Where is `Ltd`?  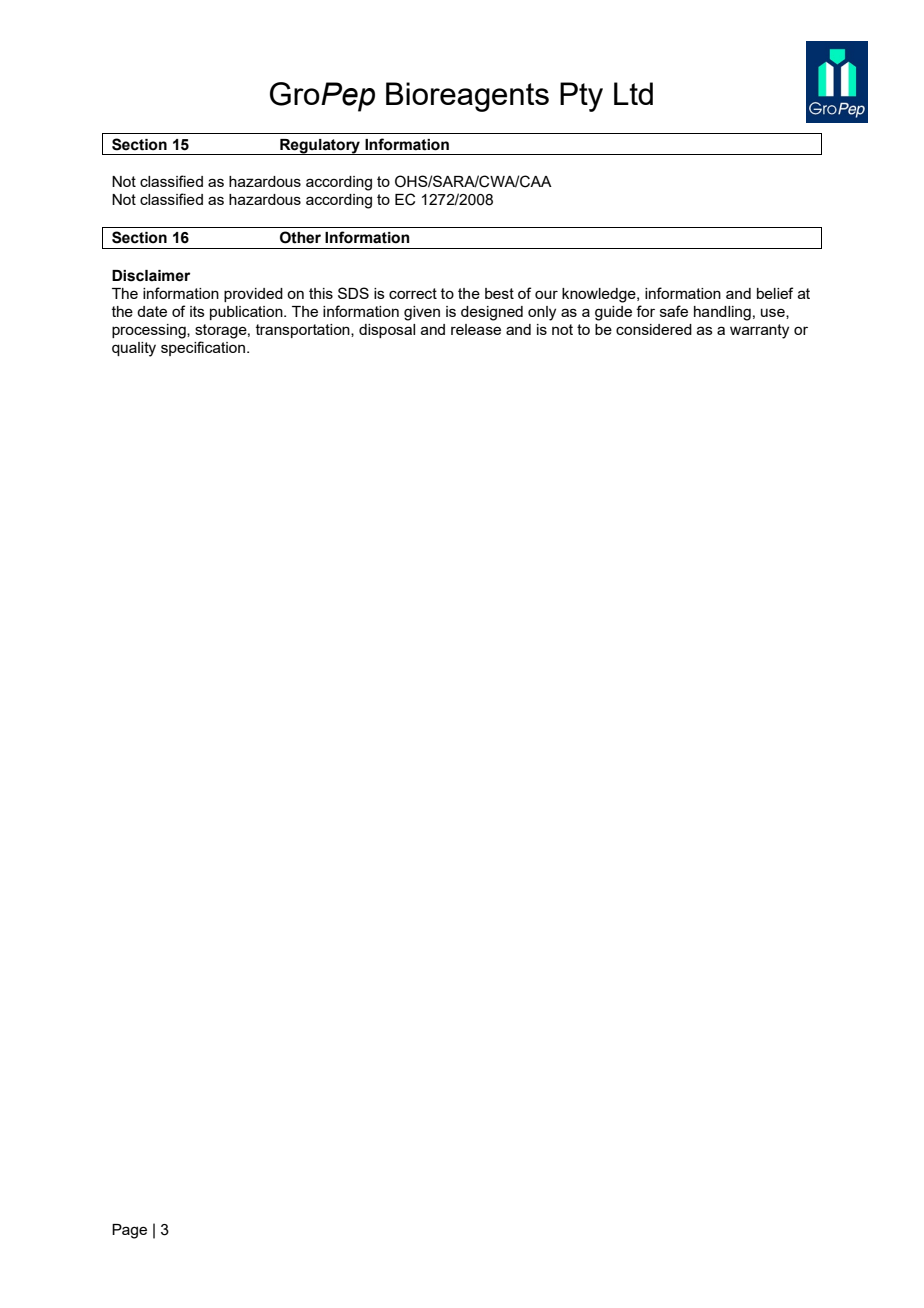 Ltd is located at coordinates (633, 93).
